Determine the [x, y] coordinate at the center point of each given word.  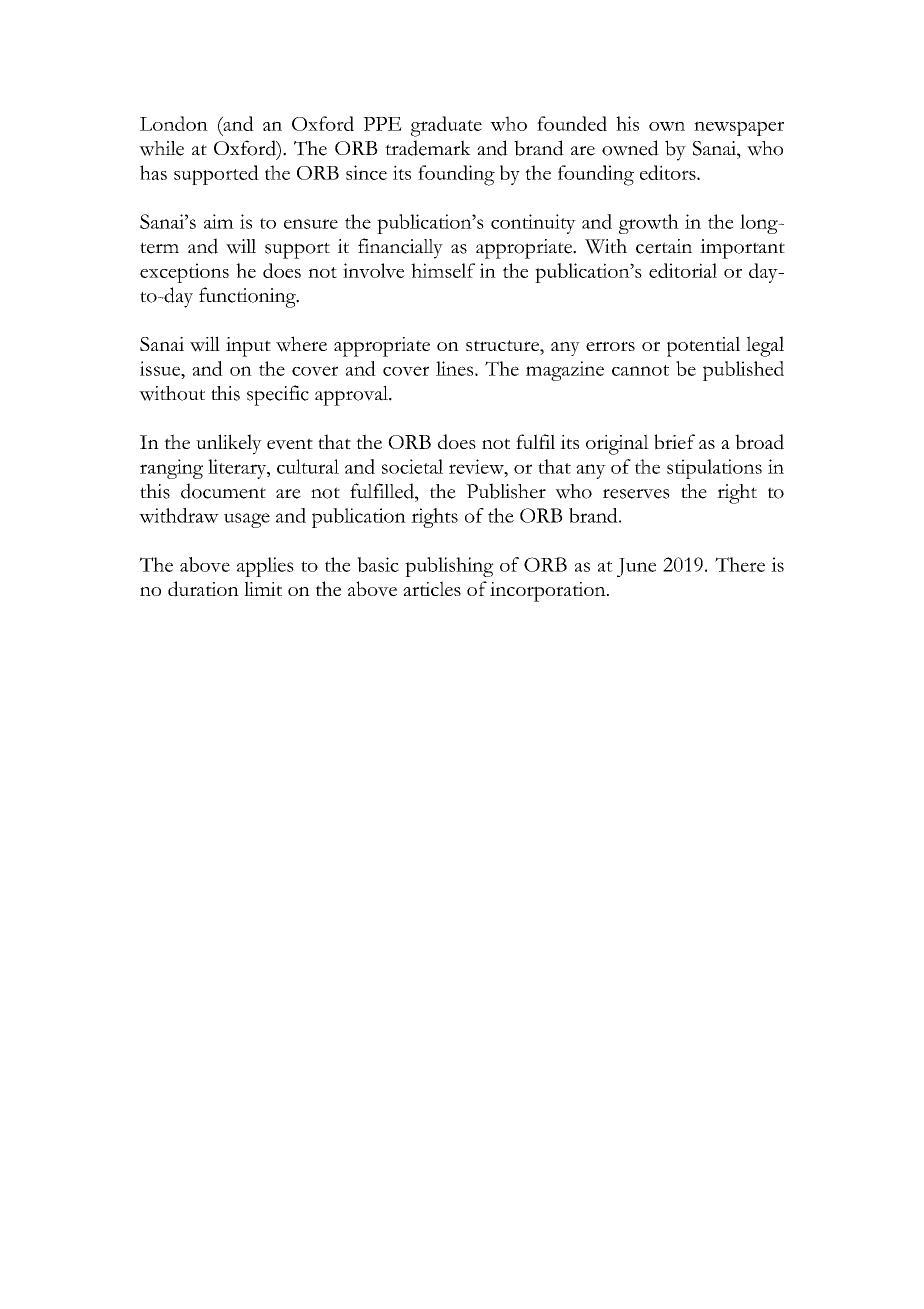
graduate [446, 126]
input [248, 347]
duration [203, 589]
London [174, 123]
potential [703, 346]
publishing [449, 567]
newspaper [739, 128]
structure [503, 345]
